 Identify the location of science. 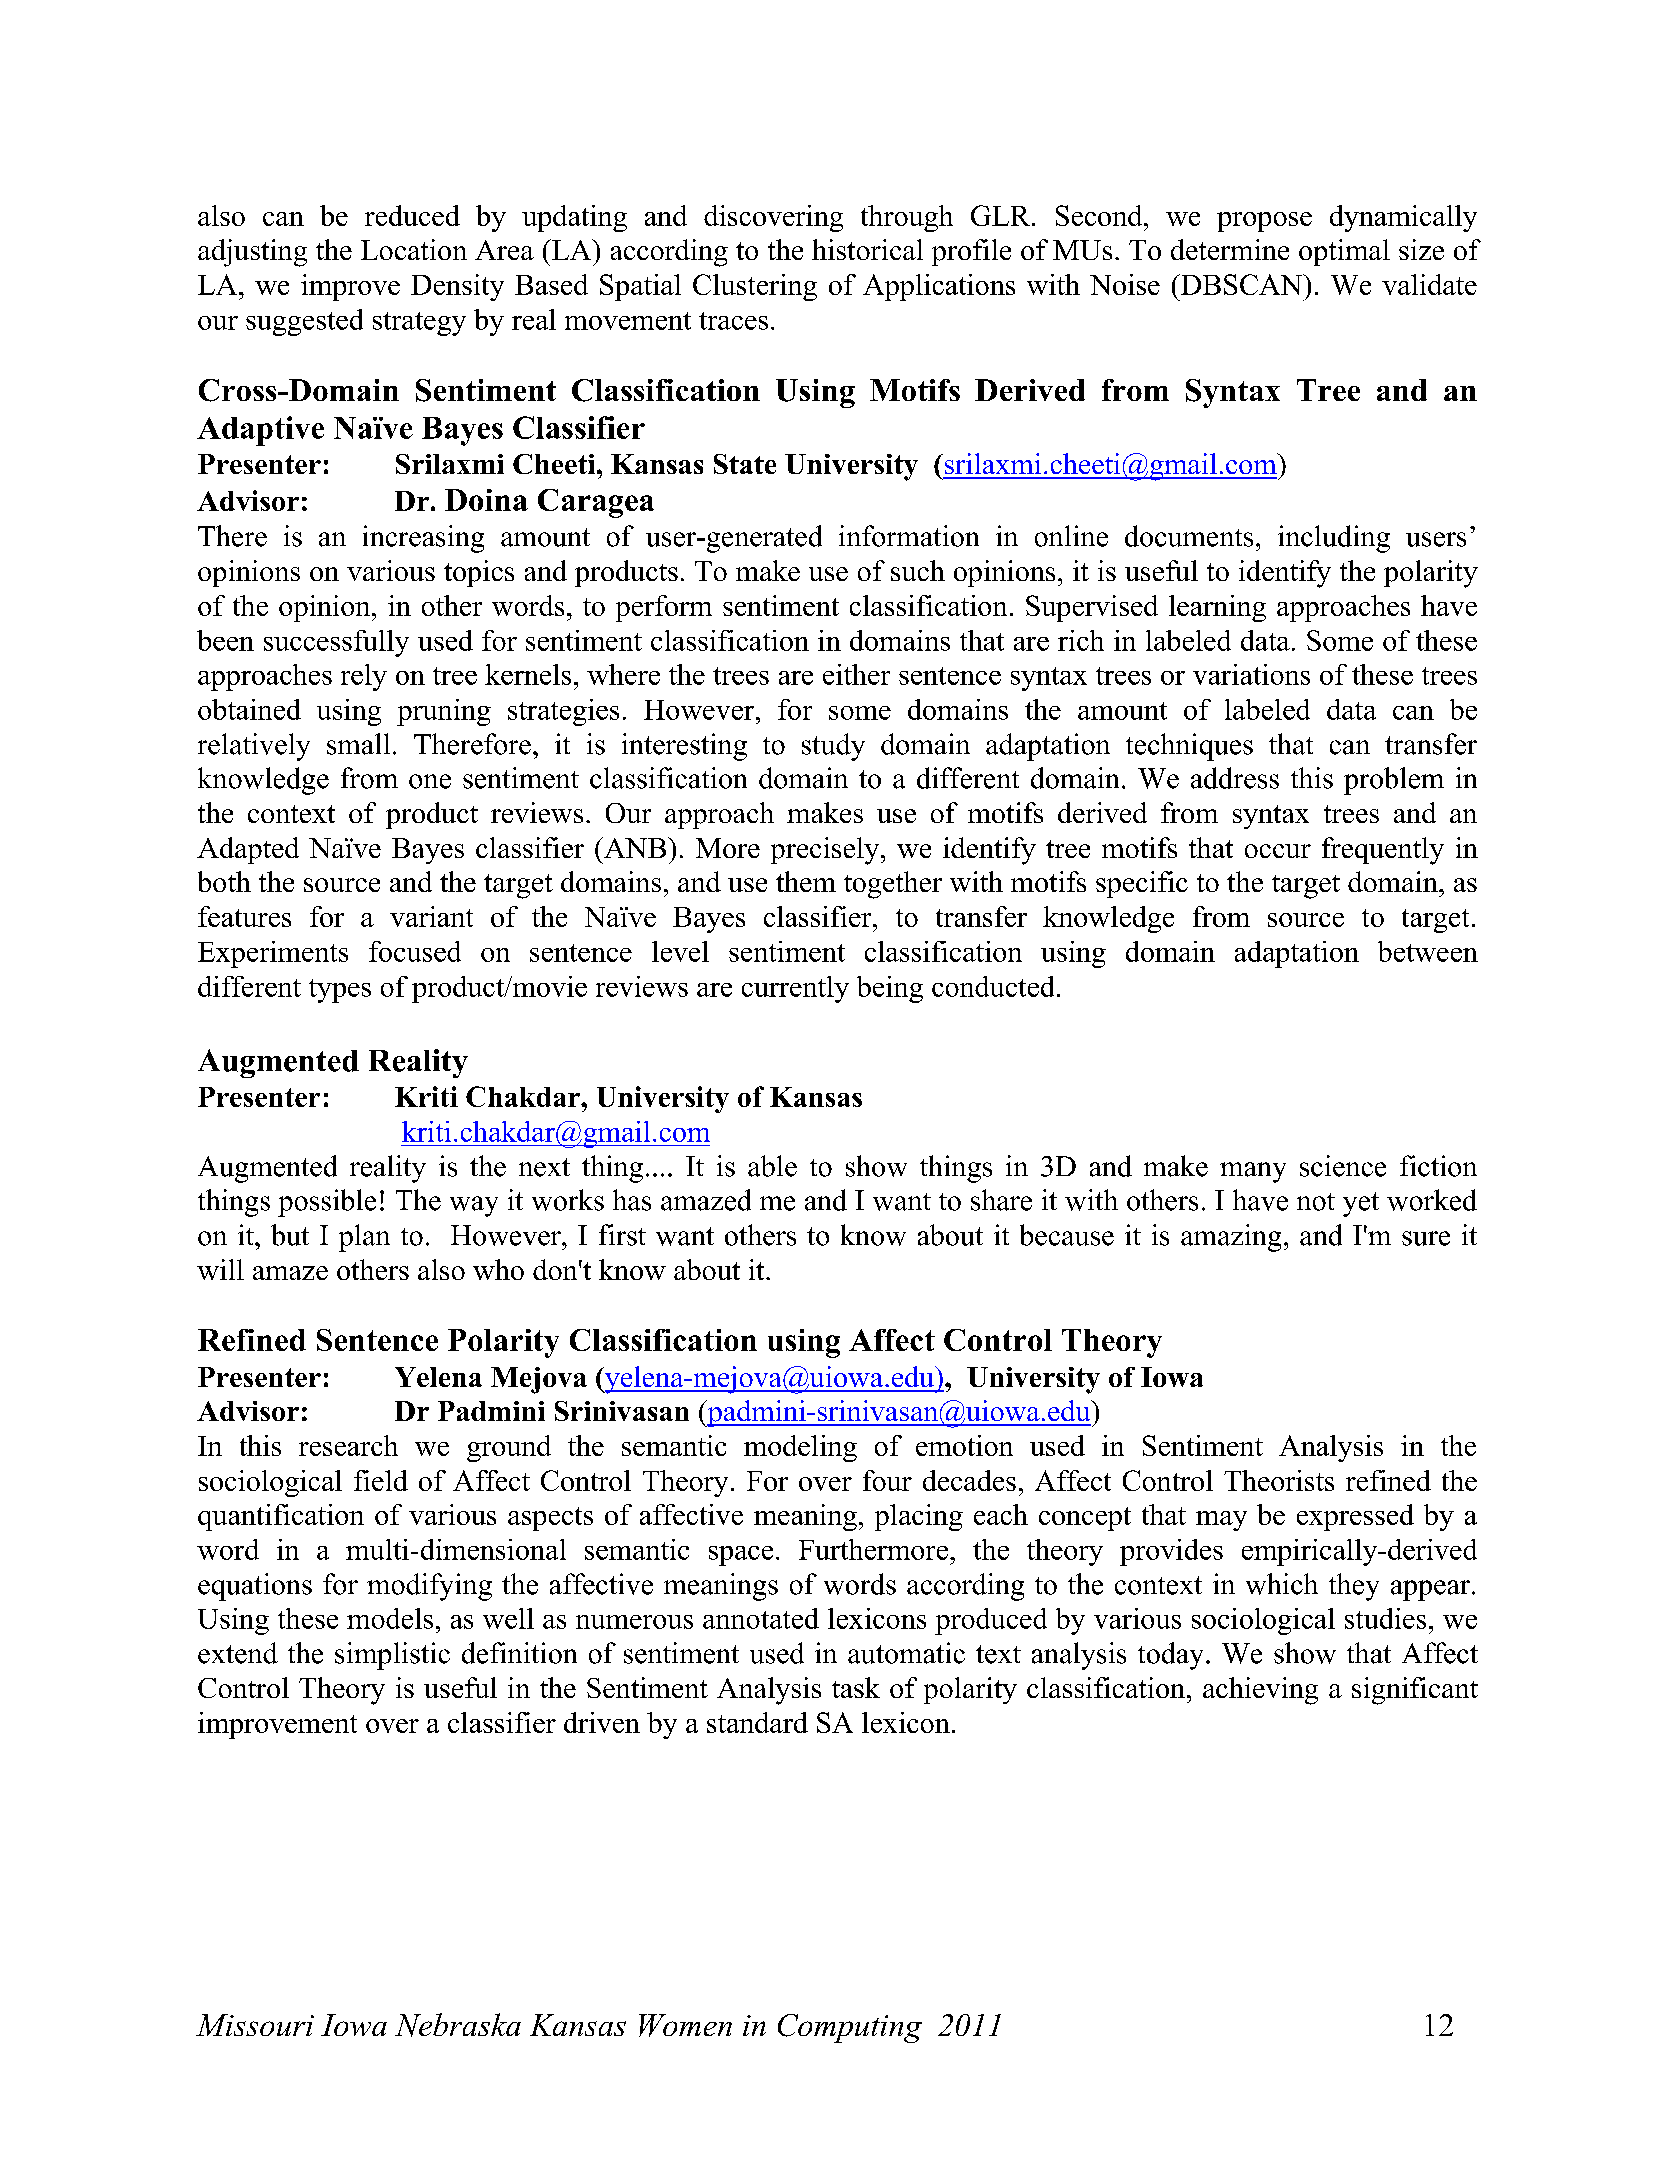
(1343, 1166).
